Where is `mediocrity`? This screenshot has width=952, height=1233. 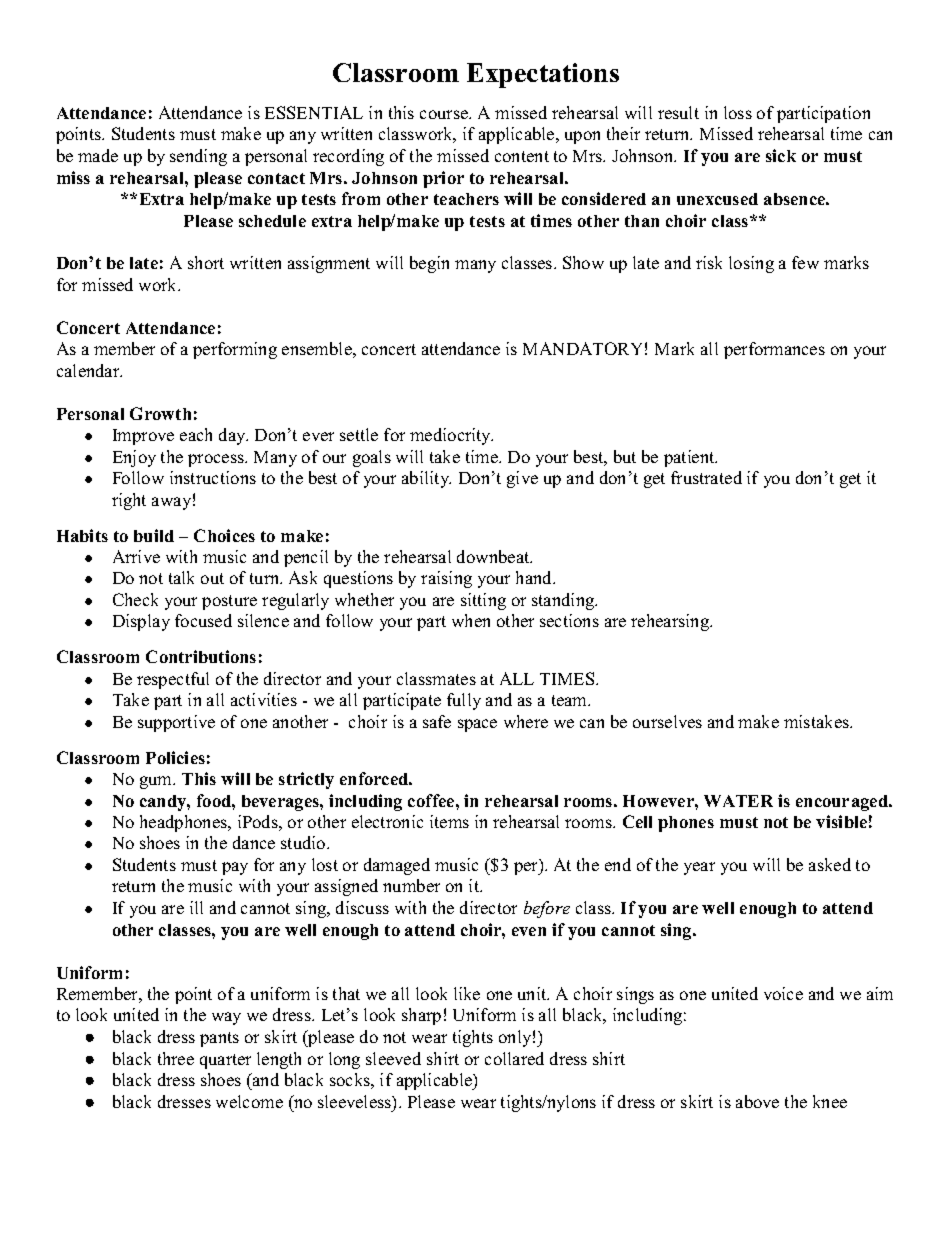 mediocrity is located at coordinates (451, 436).
